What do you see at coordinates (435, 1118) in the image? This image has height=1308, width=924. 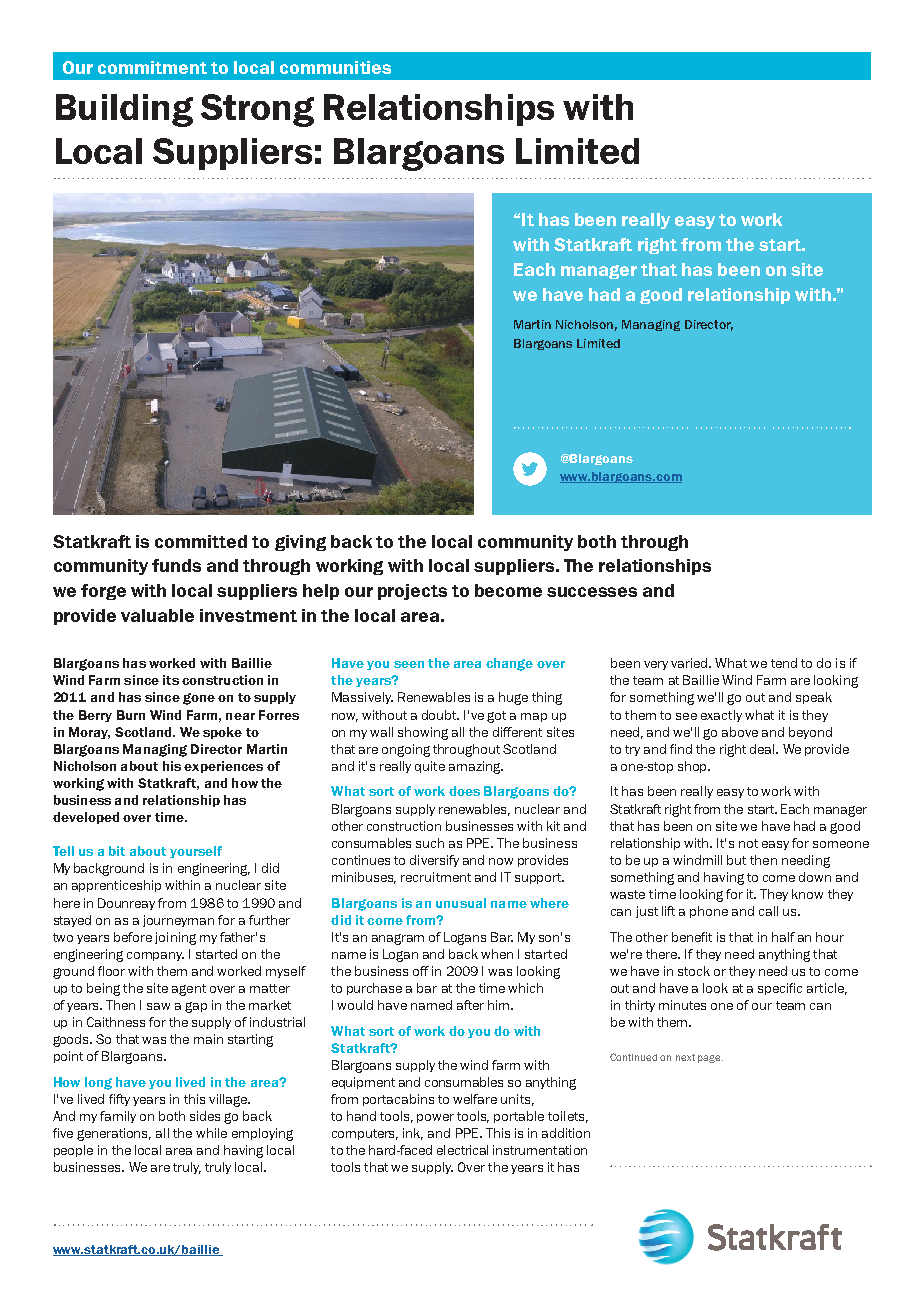 I see `power` at bounding box center [435, 1118].
